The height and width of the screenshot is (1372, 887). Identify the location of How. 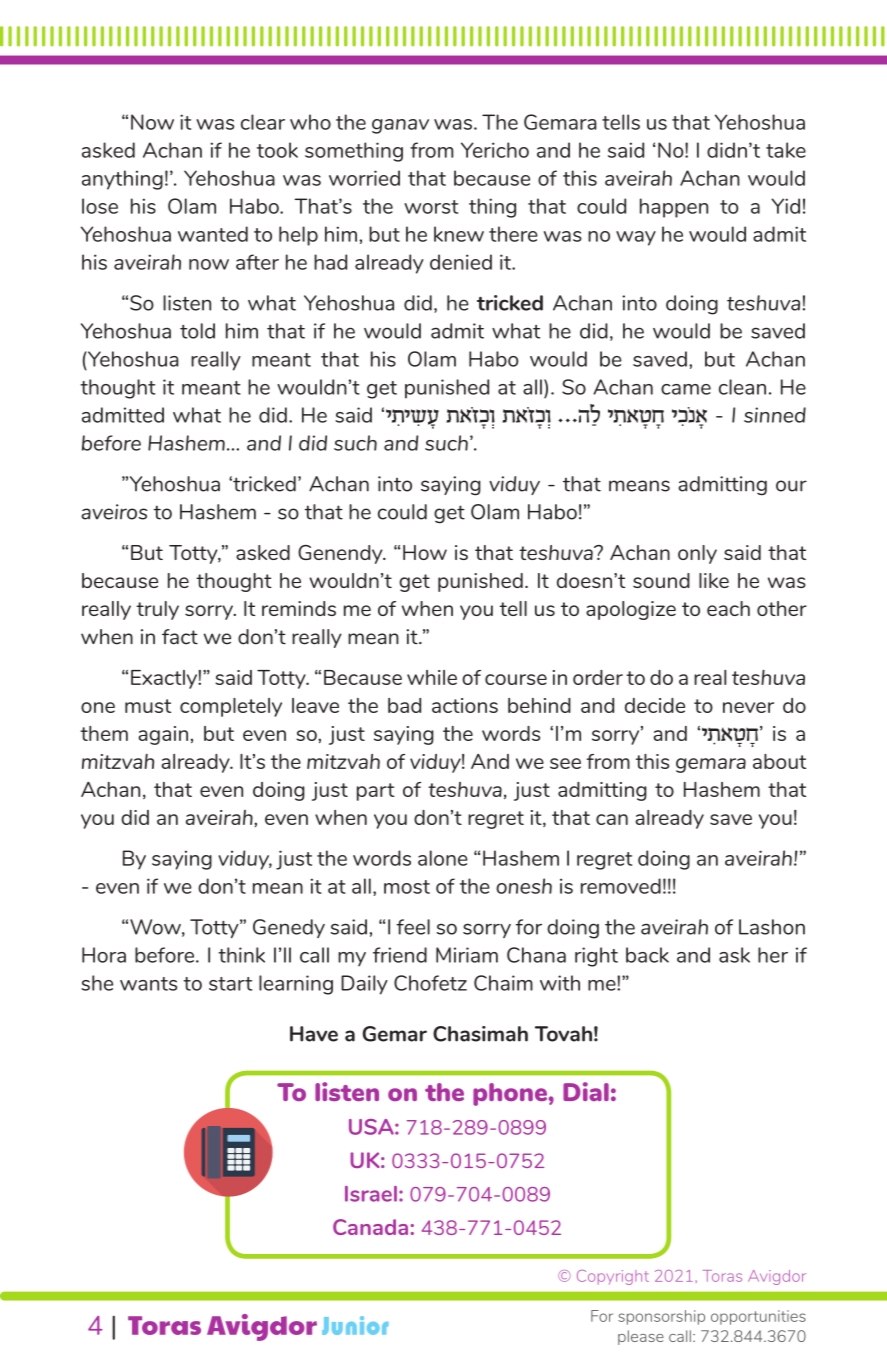
(425, 552).
